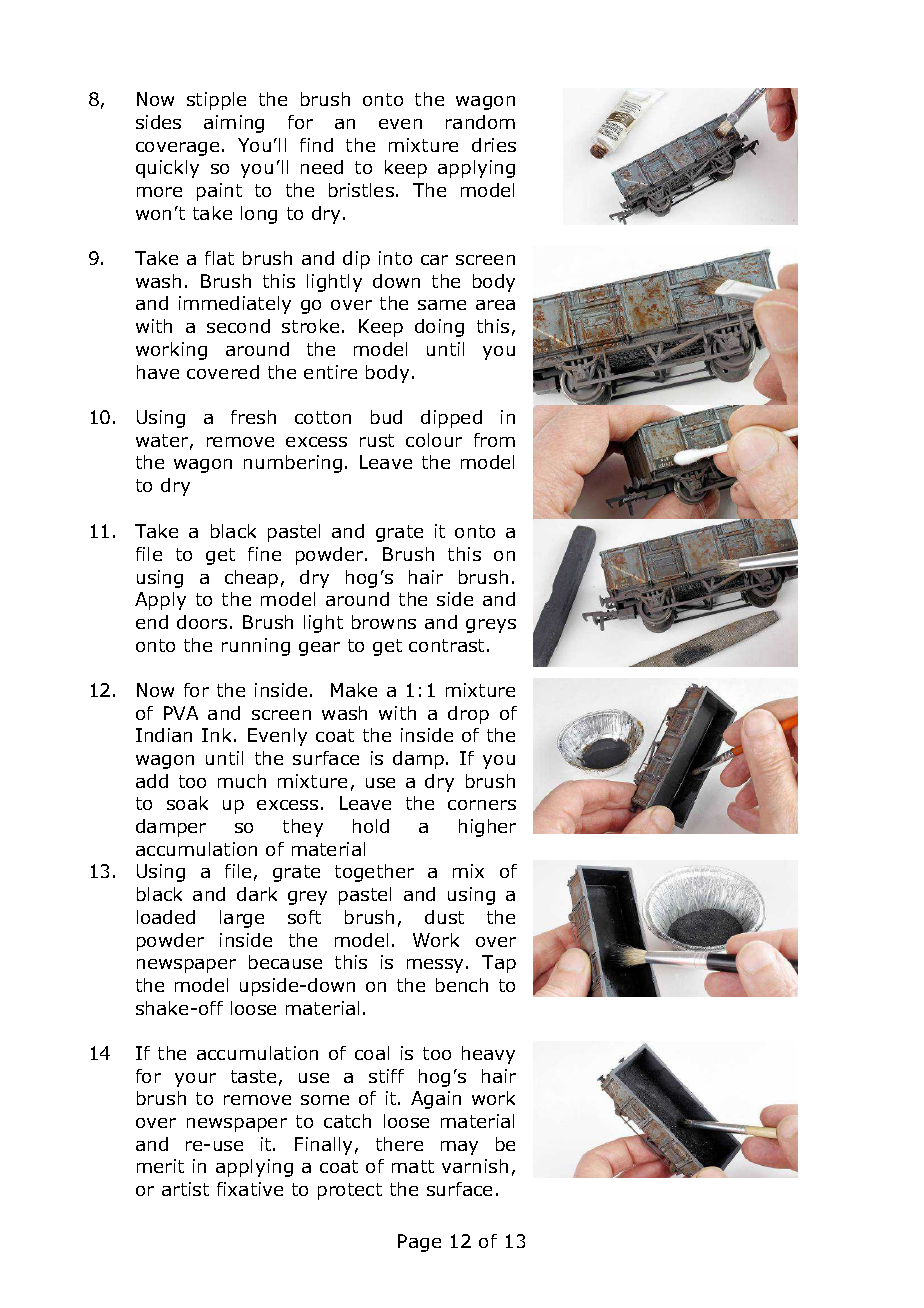 Image resolution: width=924 pixels, height=1308 pixels. I want to click on stipple, so click(216, 101).
